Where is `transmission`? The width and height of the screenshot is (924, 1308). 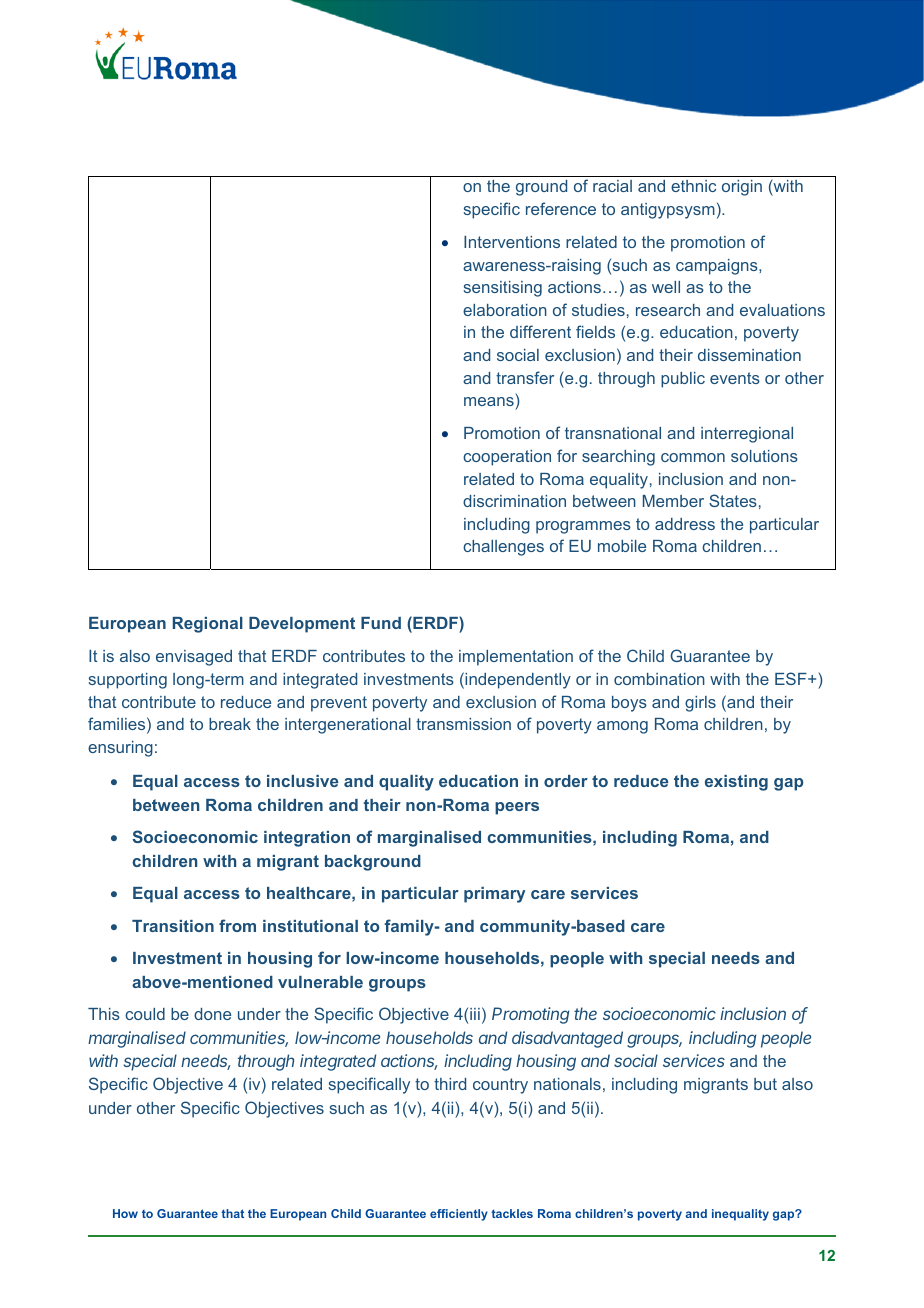 transmission is located at coordinates (463, 724).
